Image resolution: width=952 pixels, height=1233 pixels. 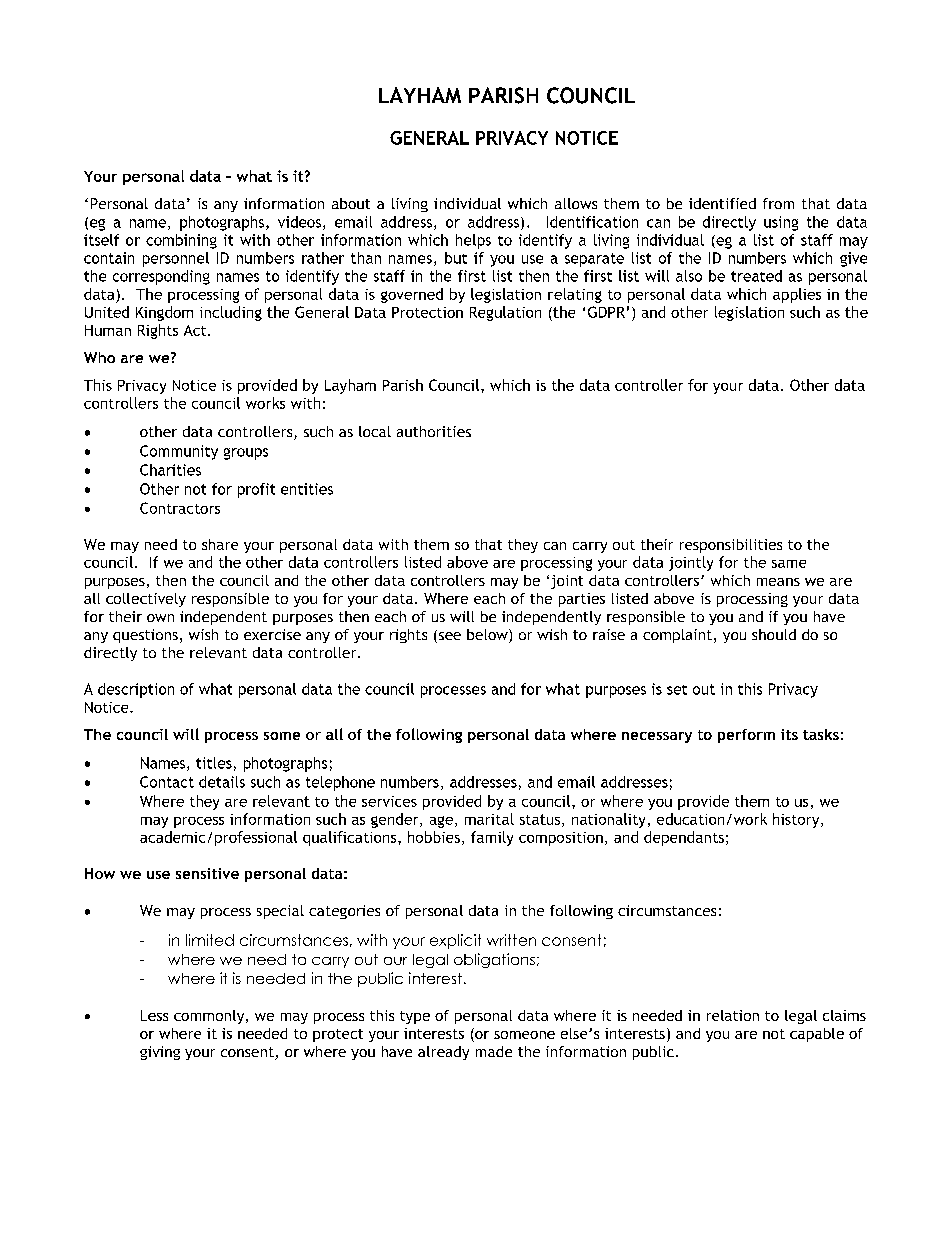 I want to click on history, so click(x=797, y=820).
